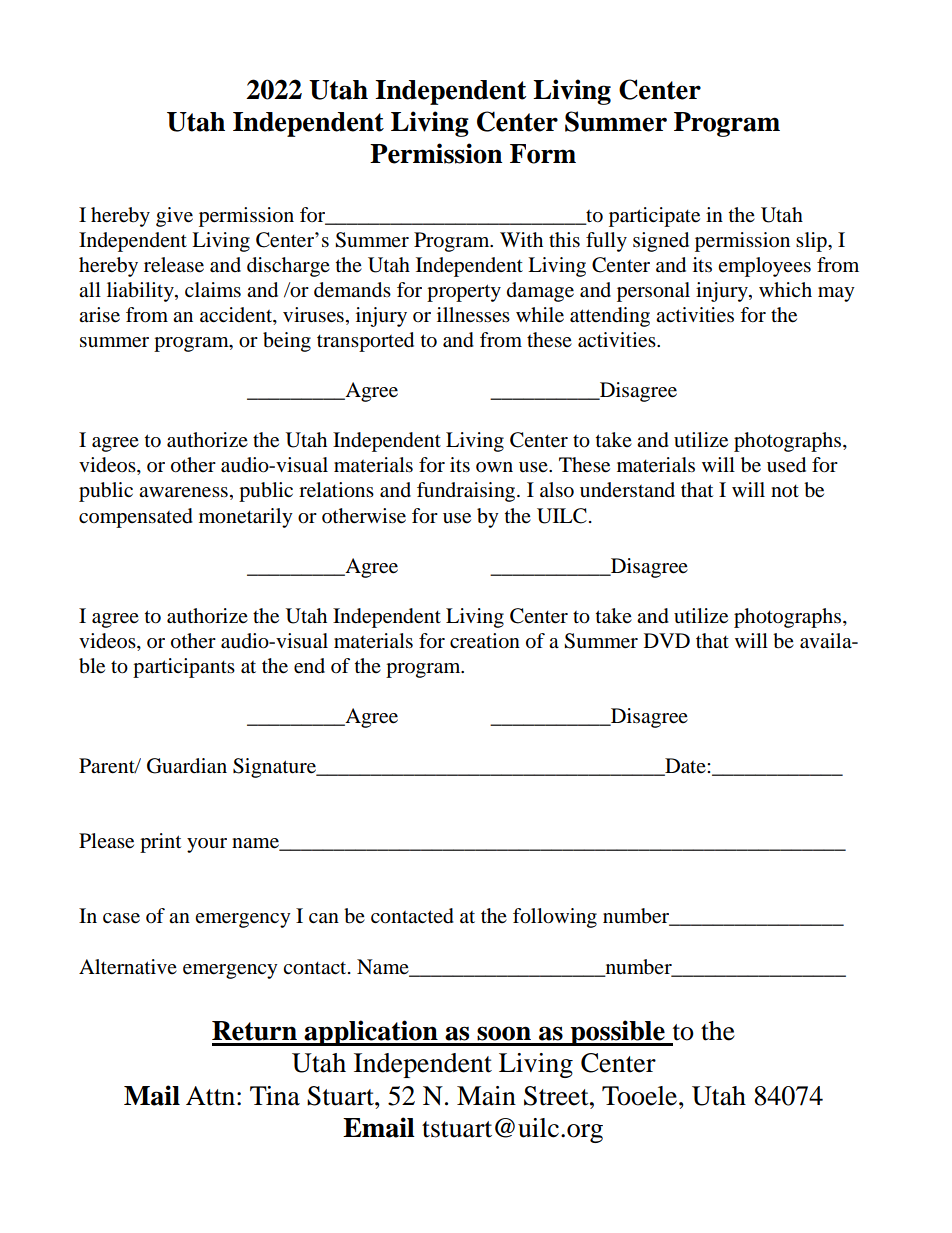 This page has height=1233, width=952. I want to click on not, so click(785, 491).
